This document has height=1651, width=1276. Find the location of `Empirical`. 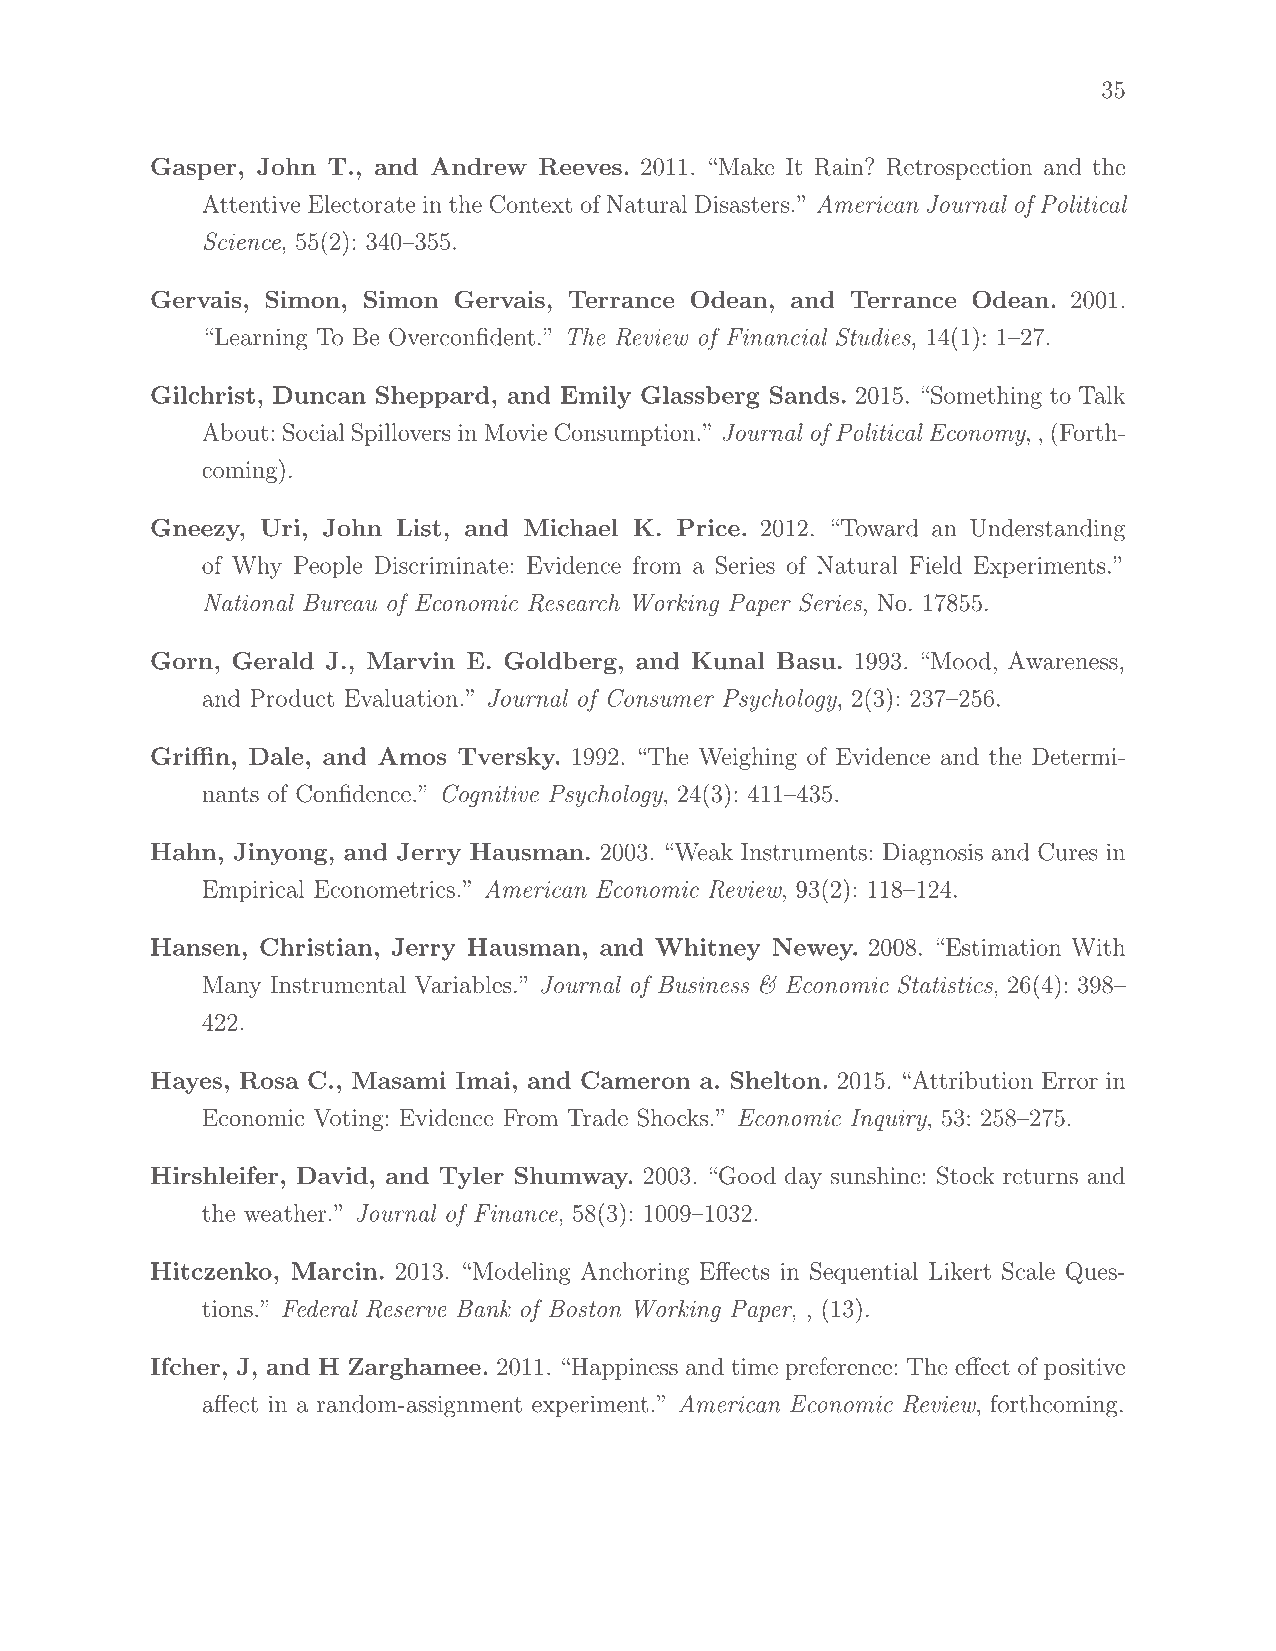

Empirical is located at coordinates (253, 891).
